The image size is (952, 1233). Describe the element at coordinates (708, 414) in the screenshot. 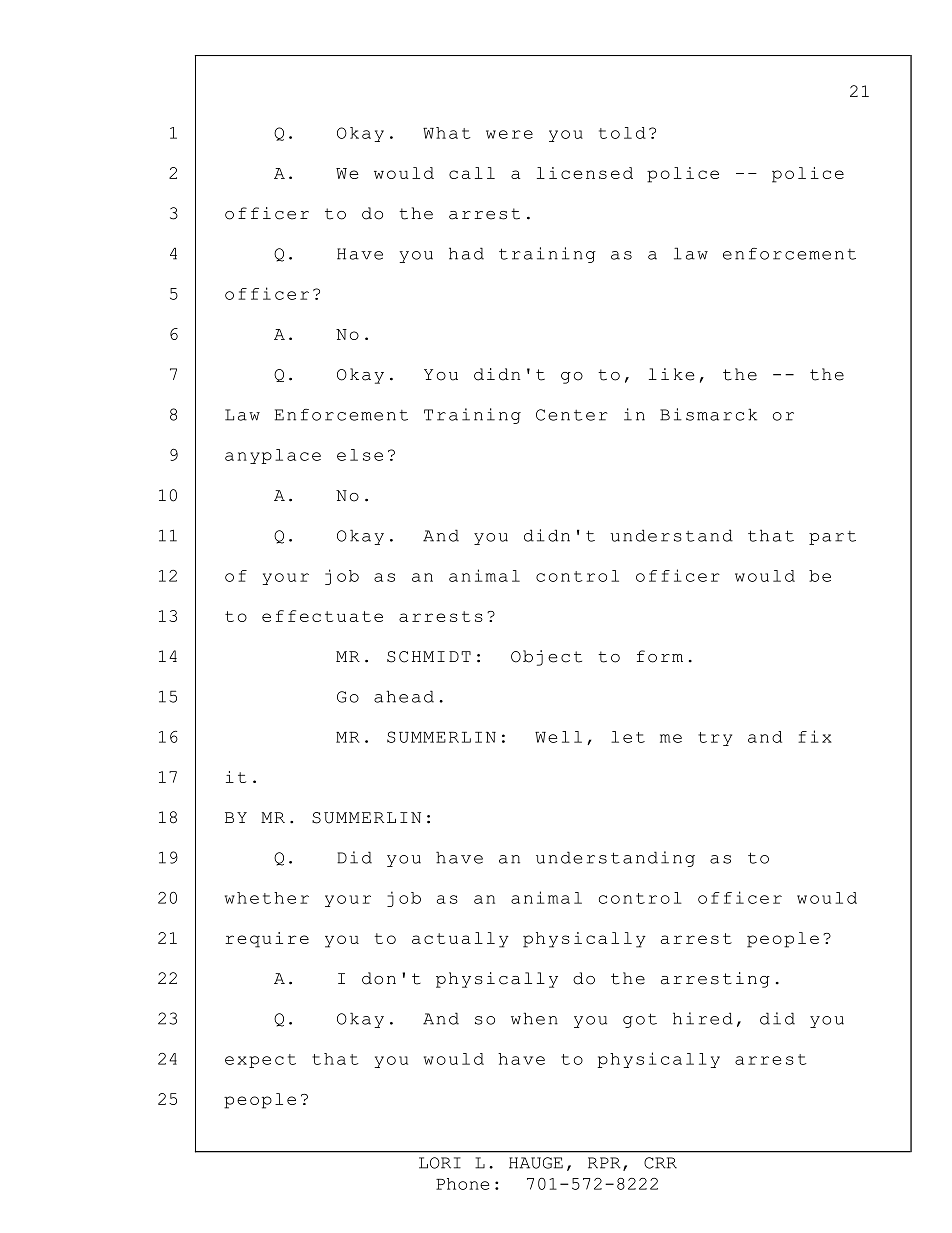

I see `Bismarck` at that location.
